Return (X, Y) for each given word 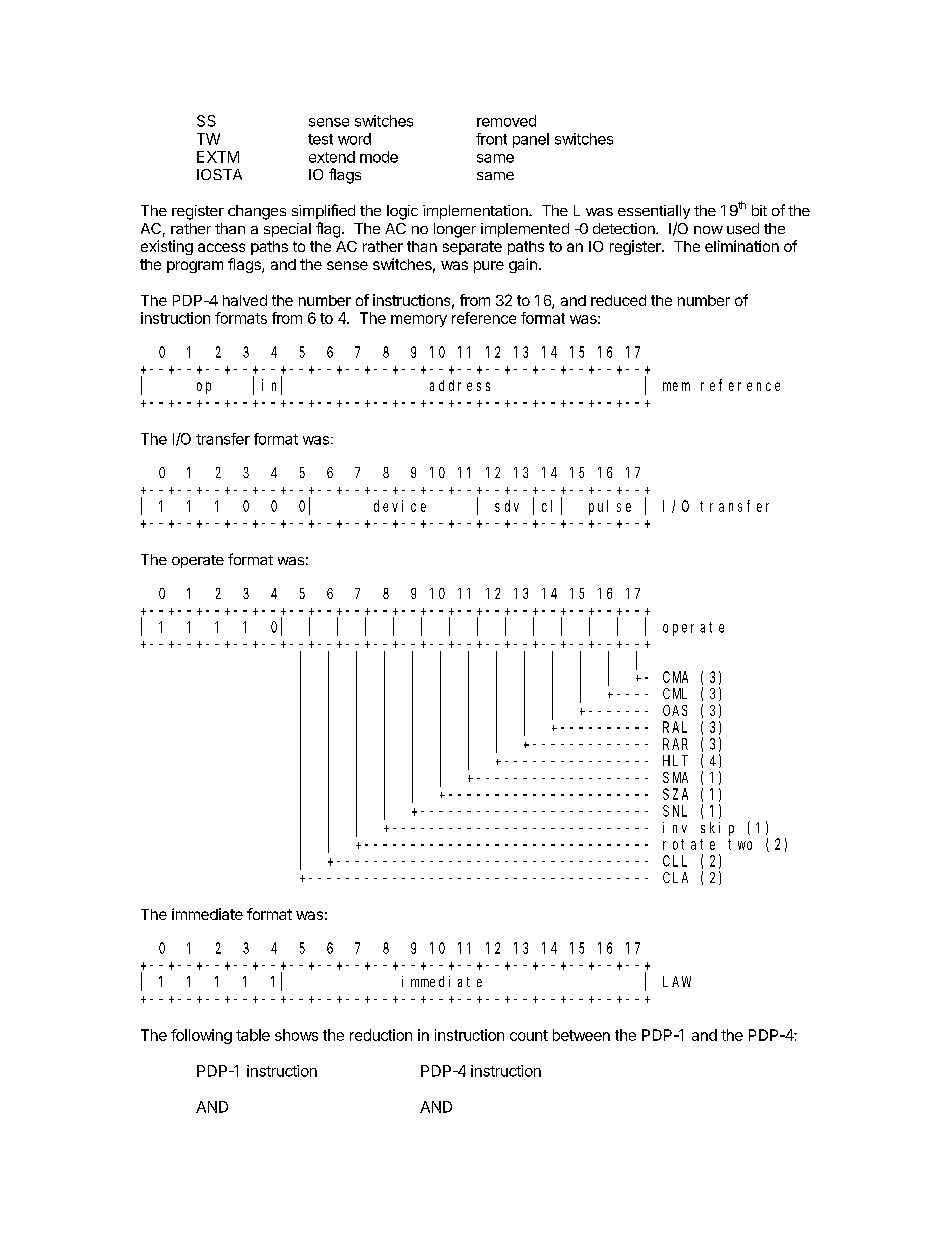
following (201, 1036)
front (491, 139)
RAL (675, 727)
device (400, 506)
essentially (654, 212)
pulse (610, 507)
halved (245, 300)
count (529, 1035)
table (253, 1035)
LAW (677, 981)
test (320, 139)
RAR (675, 744)
